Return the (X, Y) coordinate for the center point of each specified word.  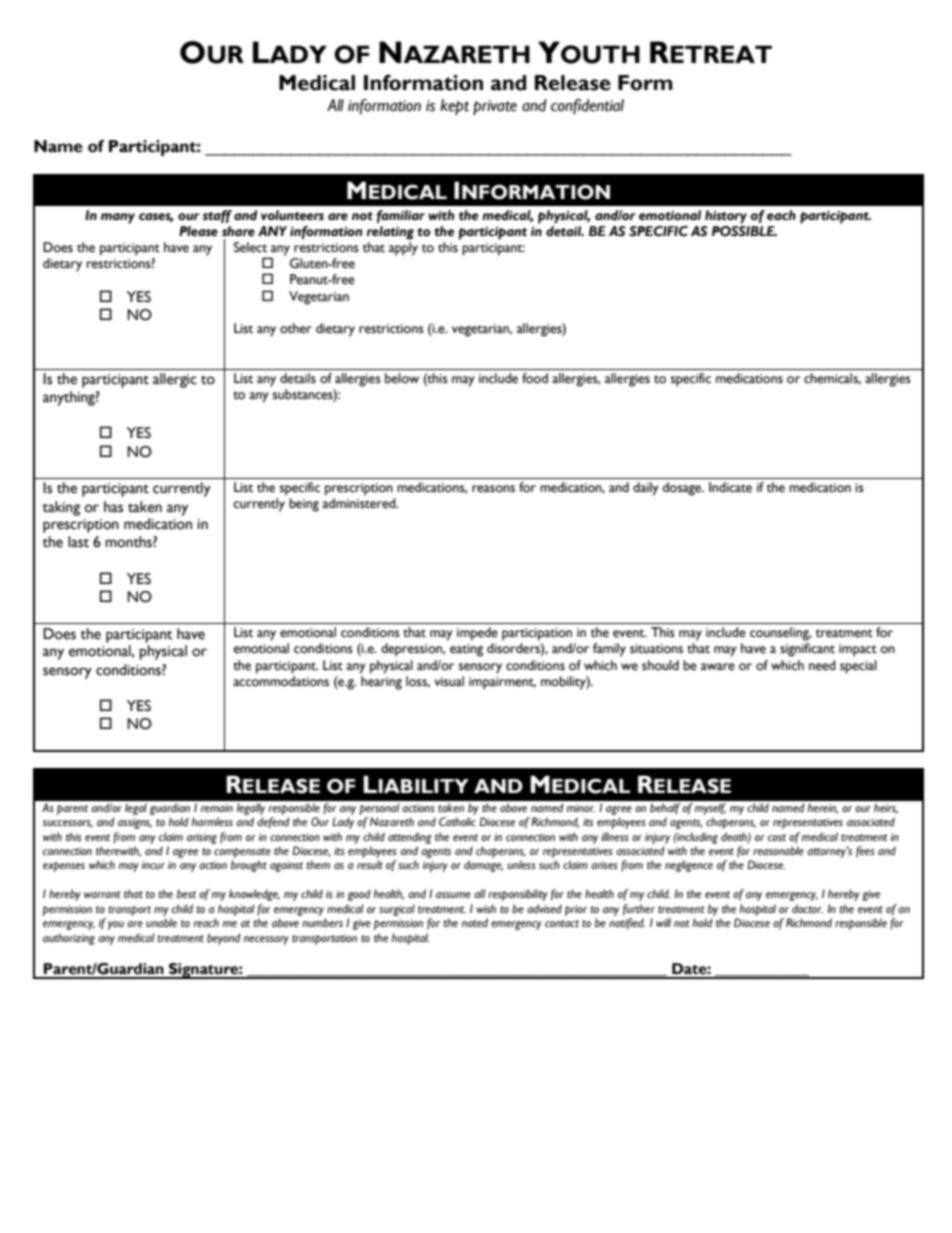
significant (807, 650)
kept (454, 107)
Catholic (457, 821)
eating (466, 650)
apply (403, 249)
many (118, 218)
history (726, 217)
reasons (493, 489)
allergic (175, 380)
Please (198, 231)
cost (777, 837)
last (78, 542)
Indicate (730, 487)
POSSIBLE (744, 230)
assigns (135, 823)
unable (161, 923)
